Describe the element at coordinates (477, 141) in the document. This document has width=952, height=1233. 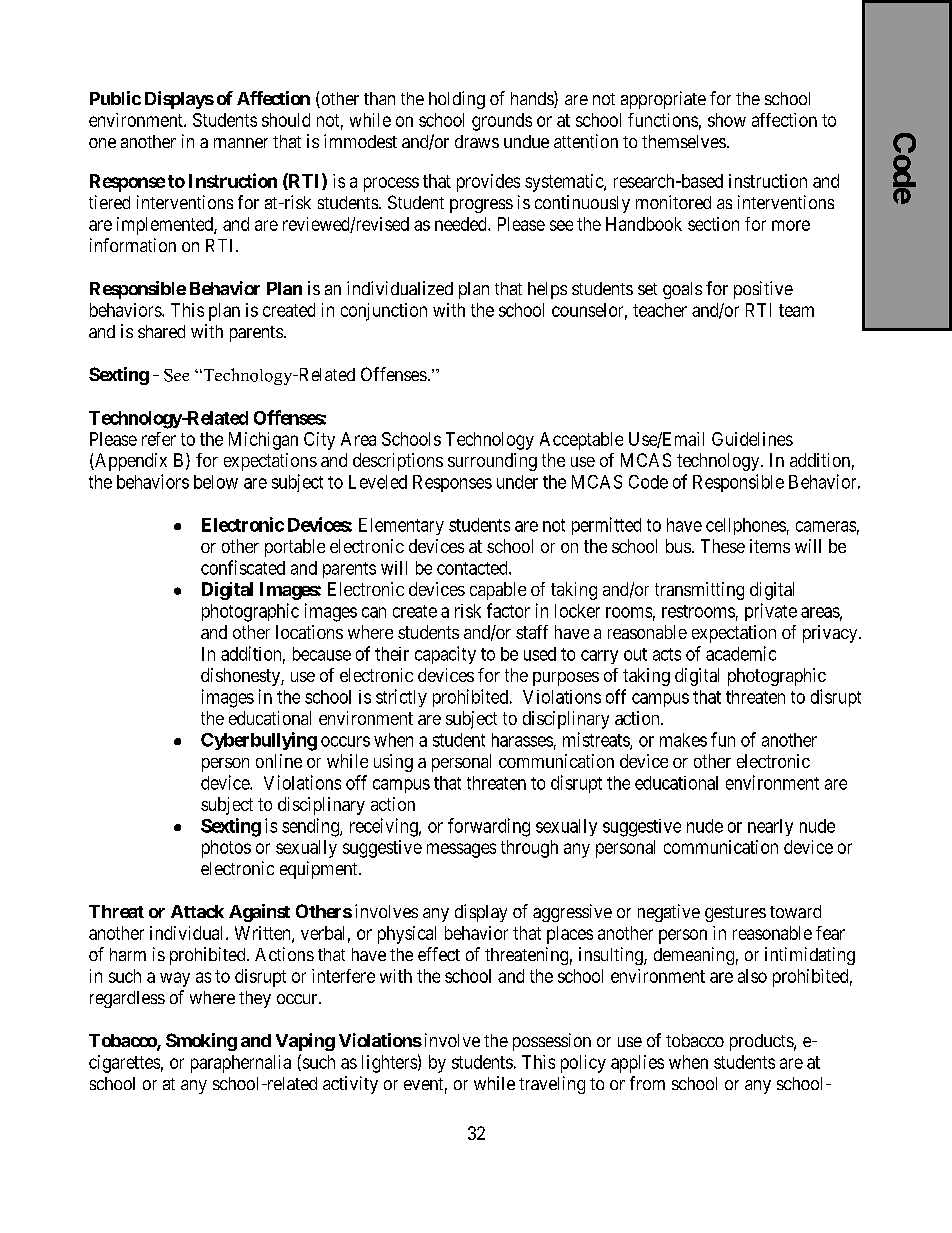
I see `draws` at that location.
